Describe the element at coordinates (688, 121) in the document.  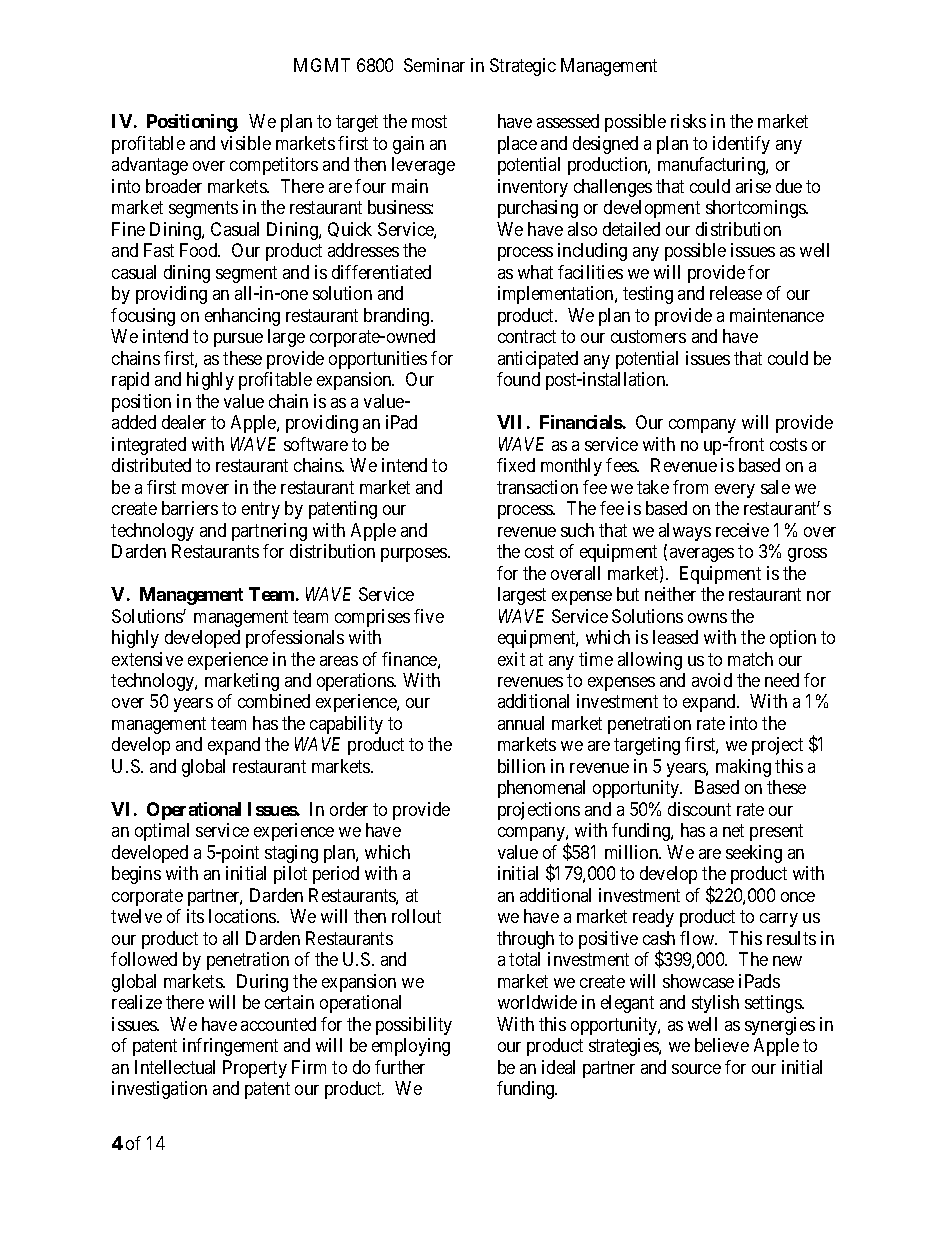
I see `risks` at that location.
